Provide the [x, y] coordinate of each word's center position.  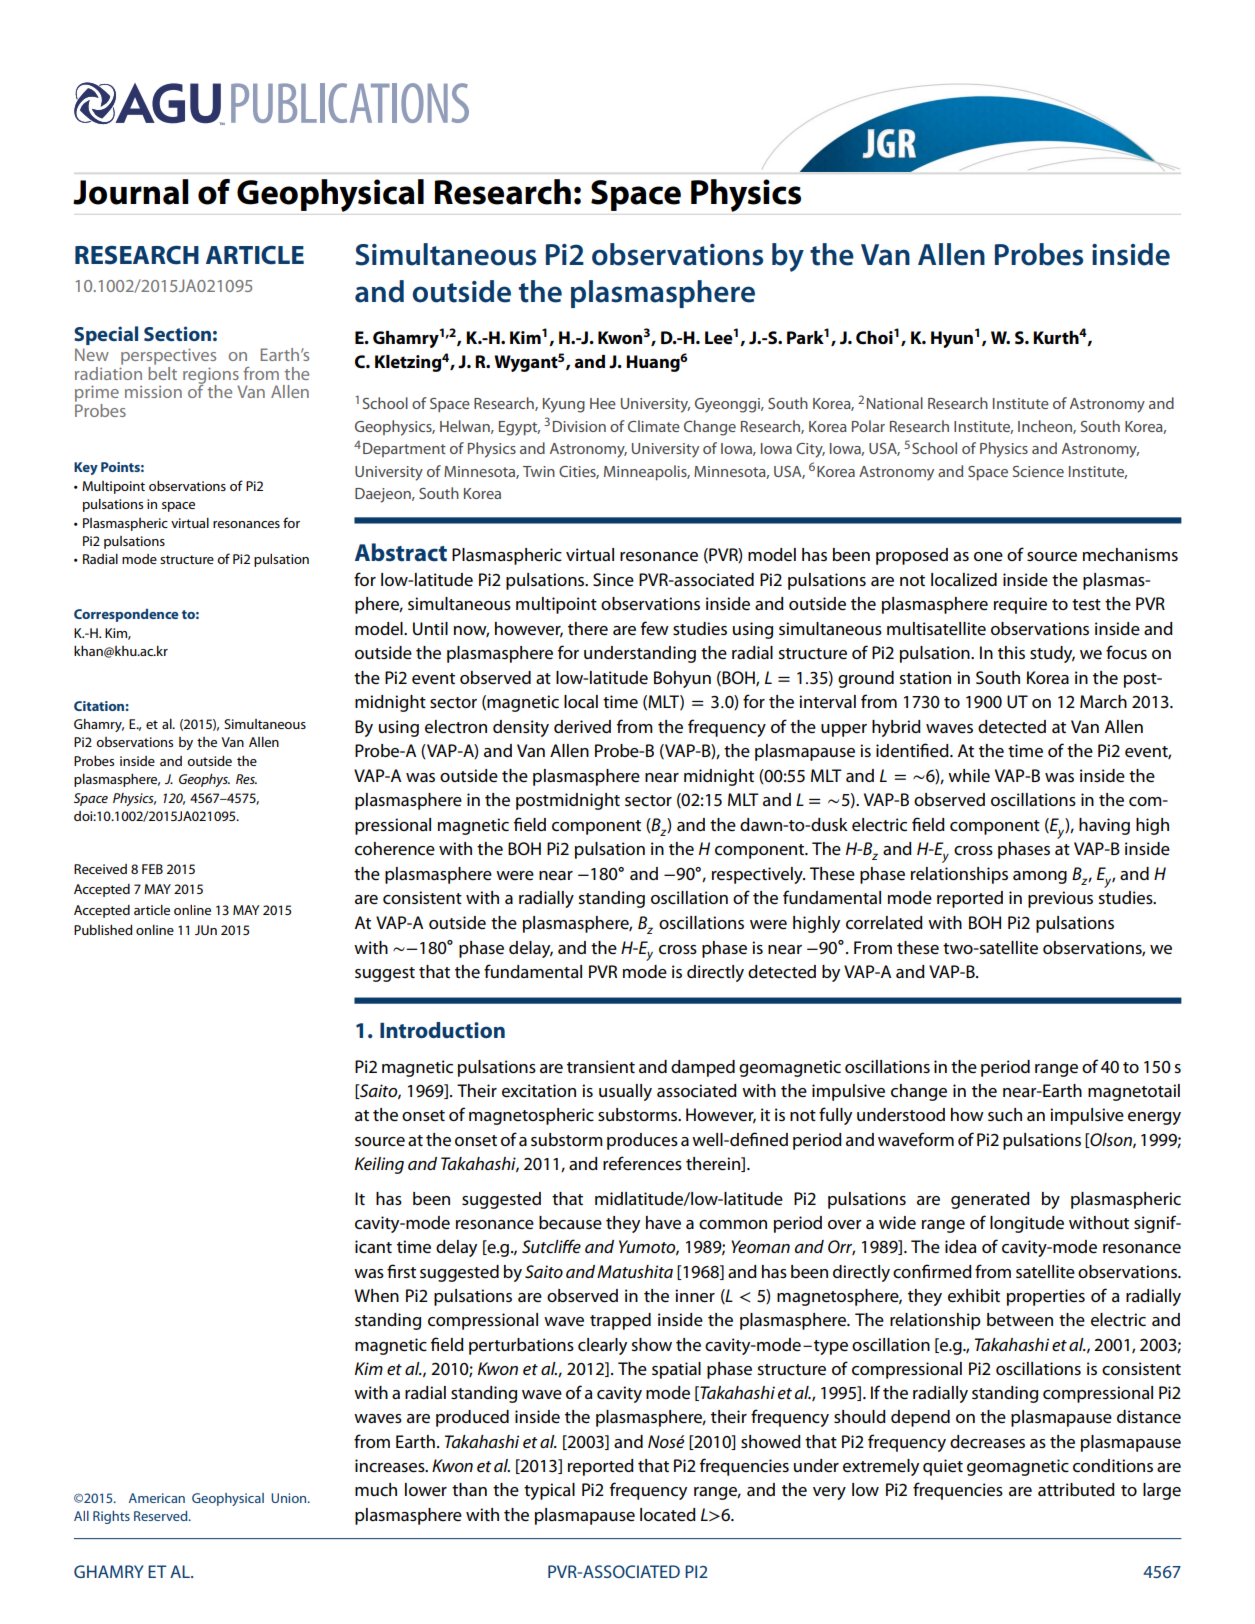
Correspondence [126, 615]
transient [601, 1067]
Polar [868, 426]
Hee [603, 403]
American [157, 1498]
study [1052, 654]
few [655, 628]
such [1005, 1114]
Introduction [442, 1030]
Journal [131, 192]
